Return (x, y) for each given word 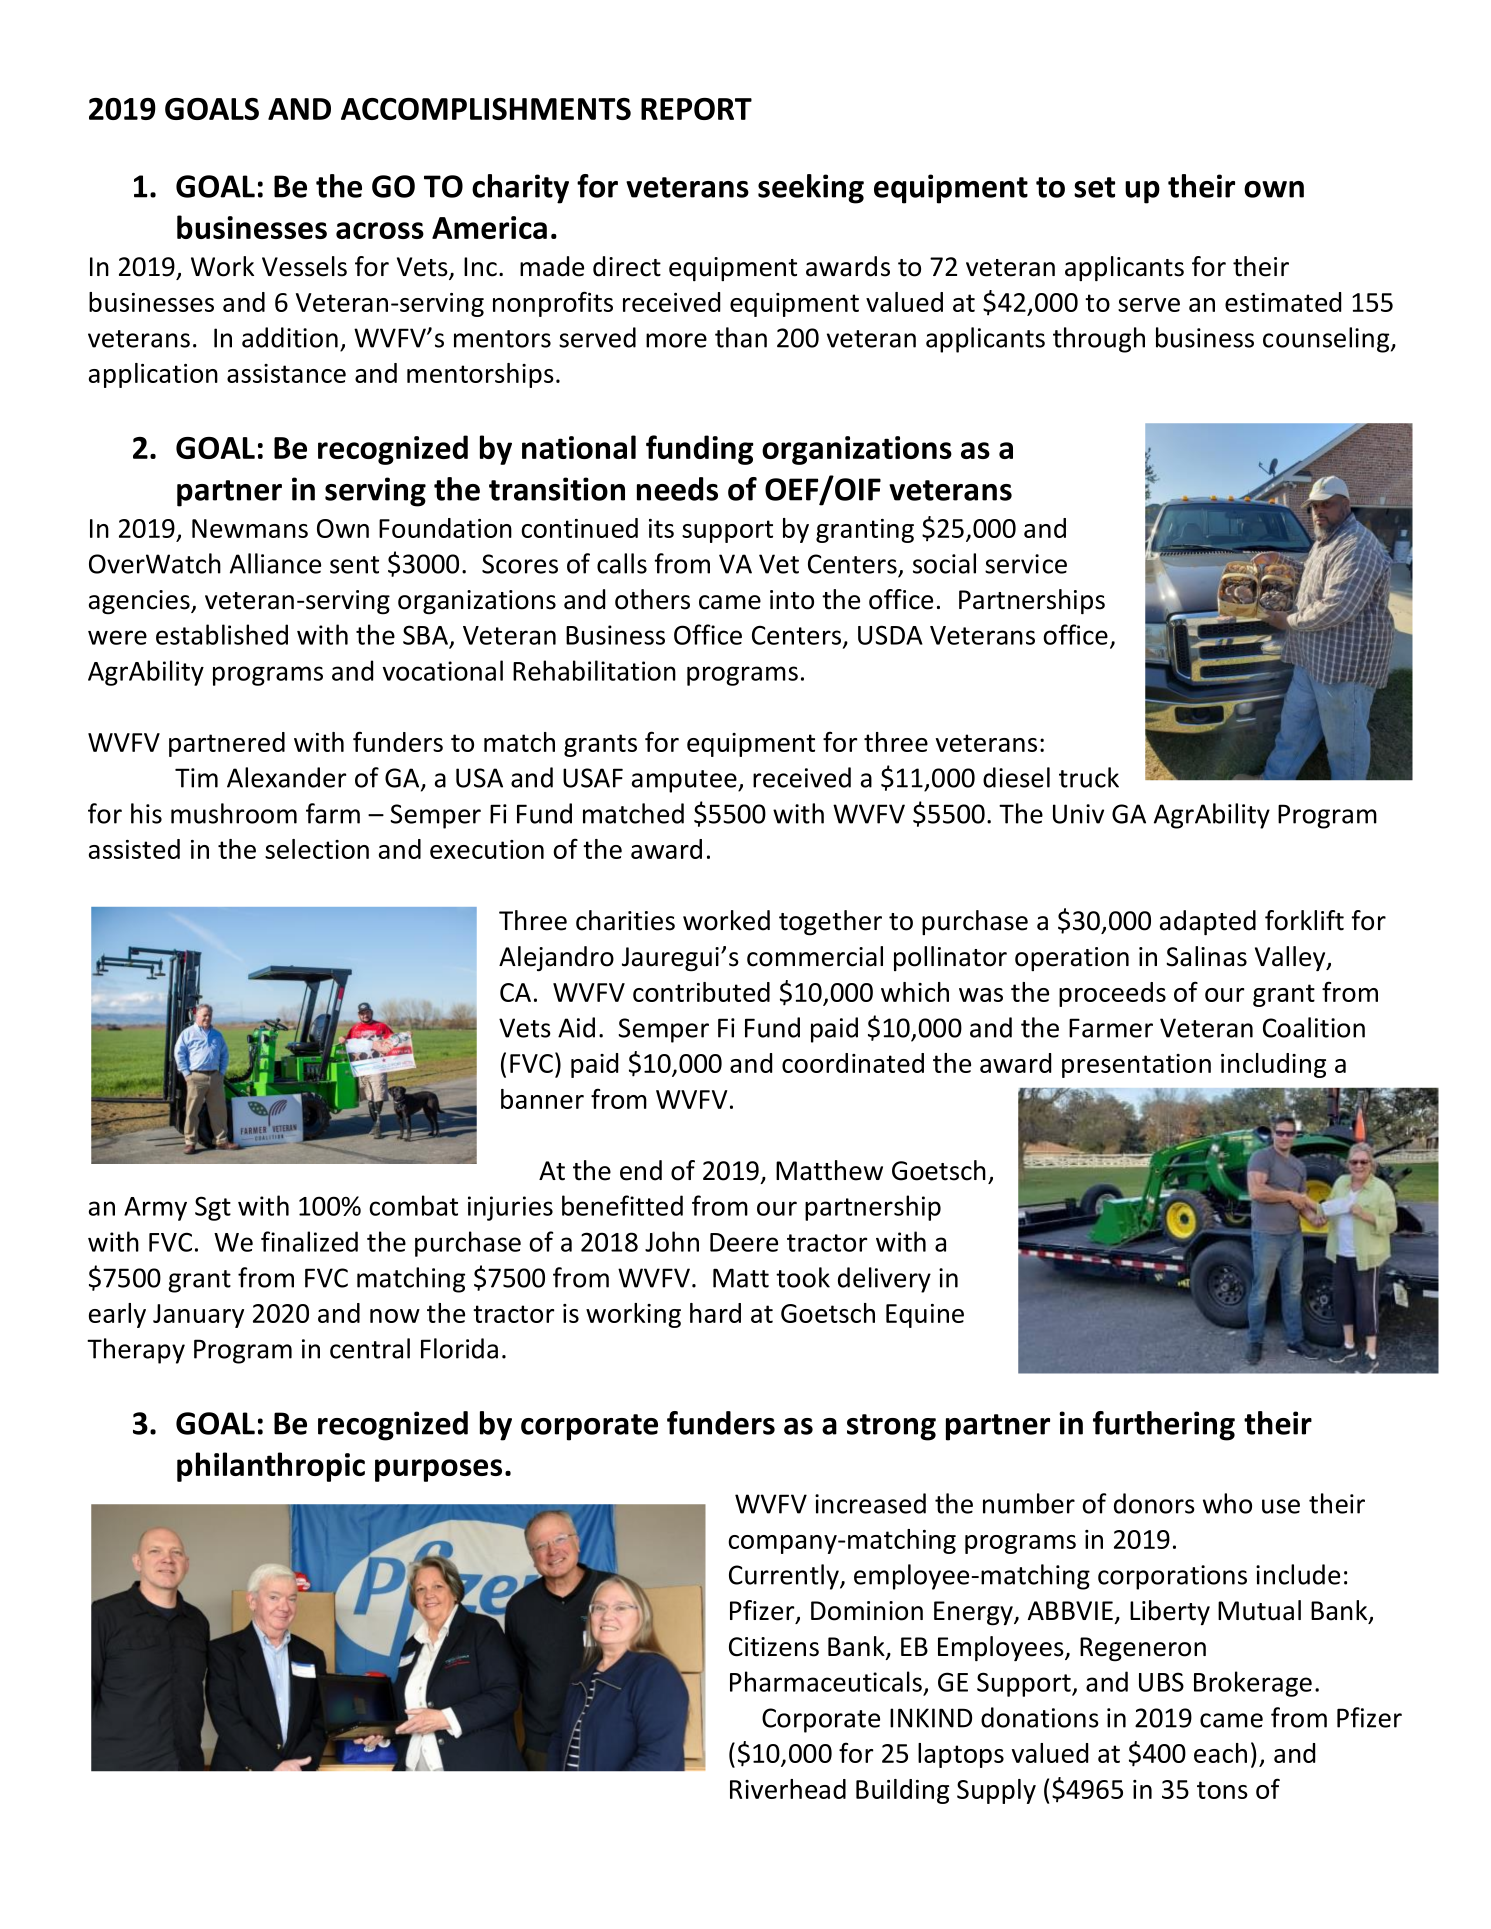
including (1273, 1065)
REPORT (696, 109)
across (380, 230)
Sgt (213, 1208)
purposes (438, 1470)
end (641, 1170)
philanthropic (271, 1467)
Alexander (286, 777)
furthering (1164, 1426)
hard (715, 1313)
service (1026, 564)
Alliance (275, 563)
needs (677, 489)
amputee (685, 781)
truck (1089, 777)
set (1094, 187)
